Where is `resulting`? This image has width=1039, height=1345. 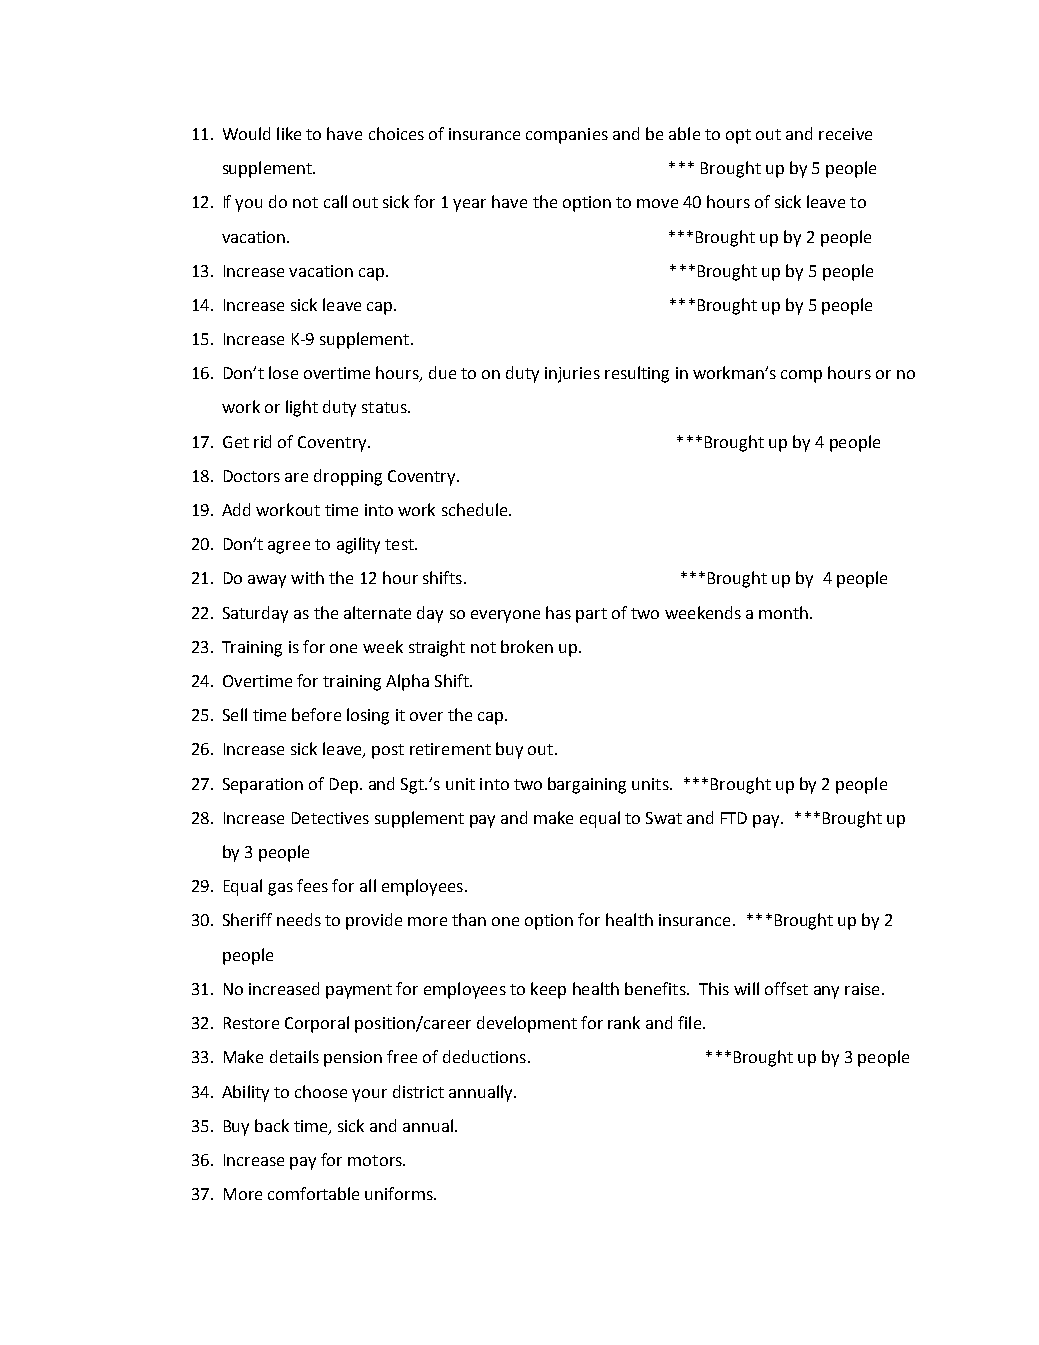 resulting is located at coordinates (637, 374).
